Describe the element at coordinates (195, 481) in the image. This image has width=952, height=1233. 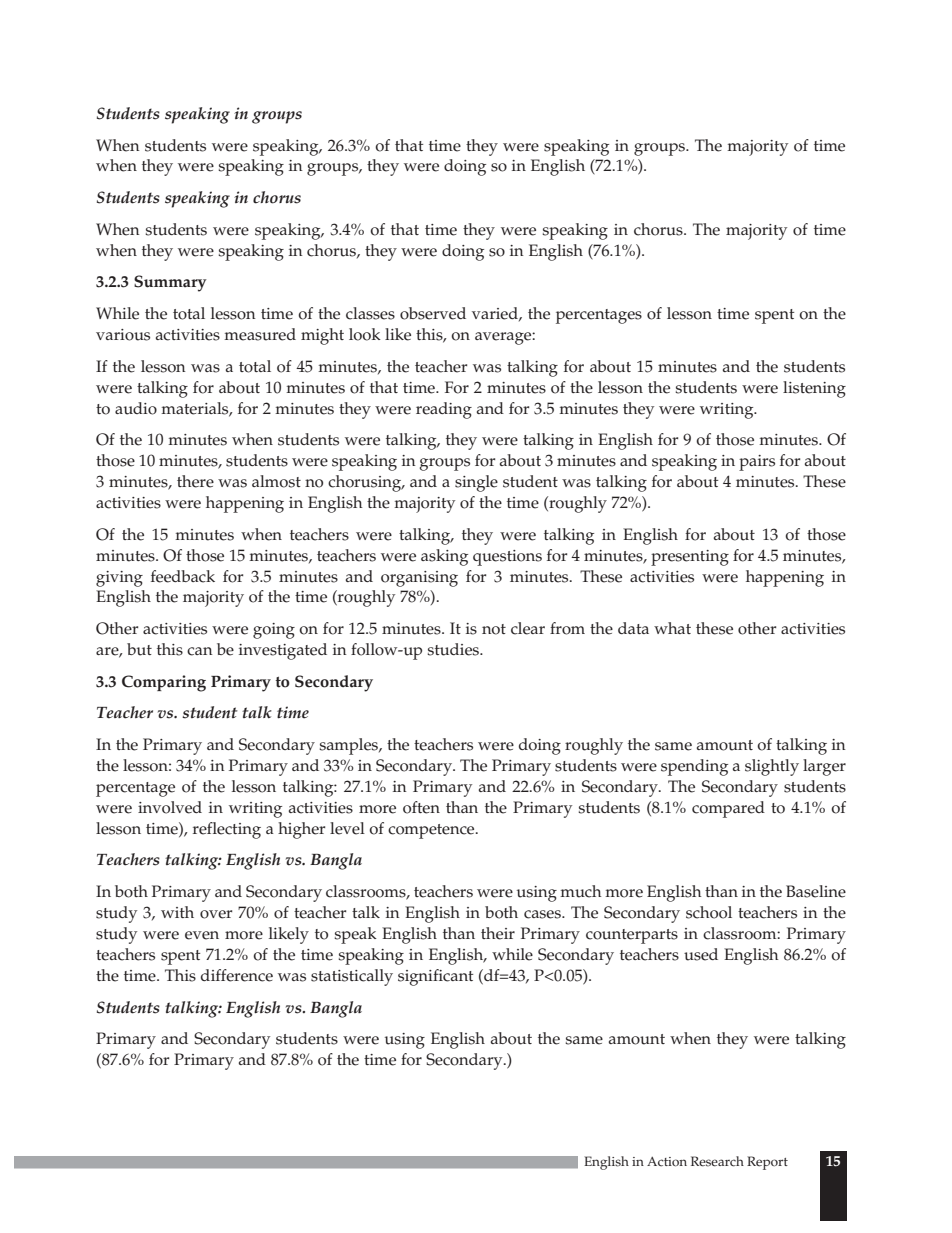
I see `there` at that location.
